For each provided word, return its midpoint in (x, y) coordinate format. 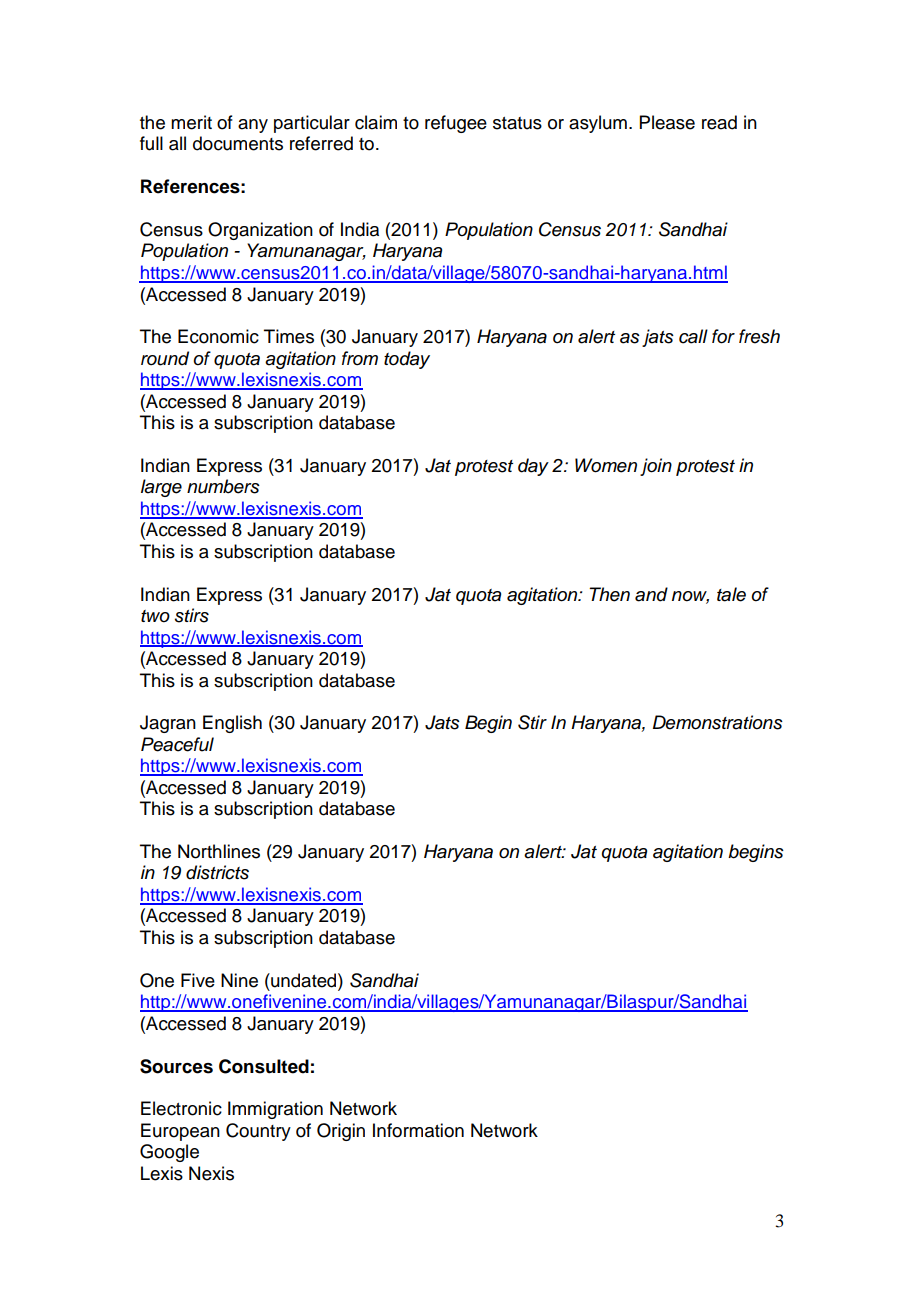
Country (258, 1132)
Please (667, 122)
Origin (341, 1132)
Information (418, 1130)
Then (609, 594)
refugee (456, 124)
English (232, 724)
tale (731, 594)
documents (238, 143)
